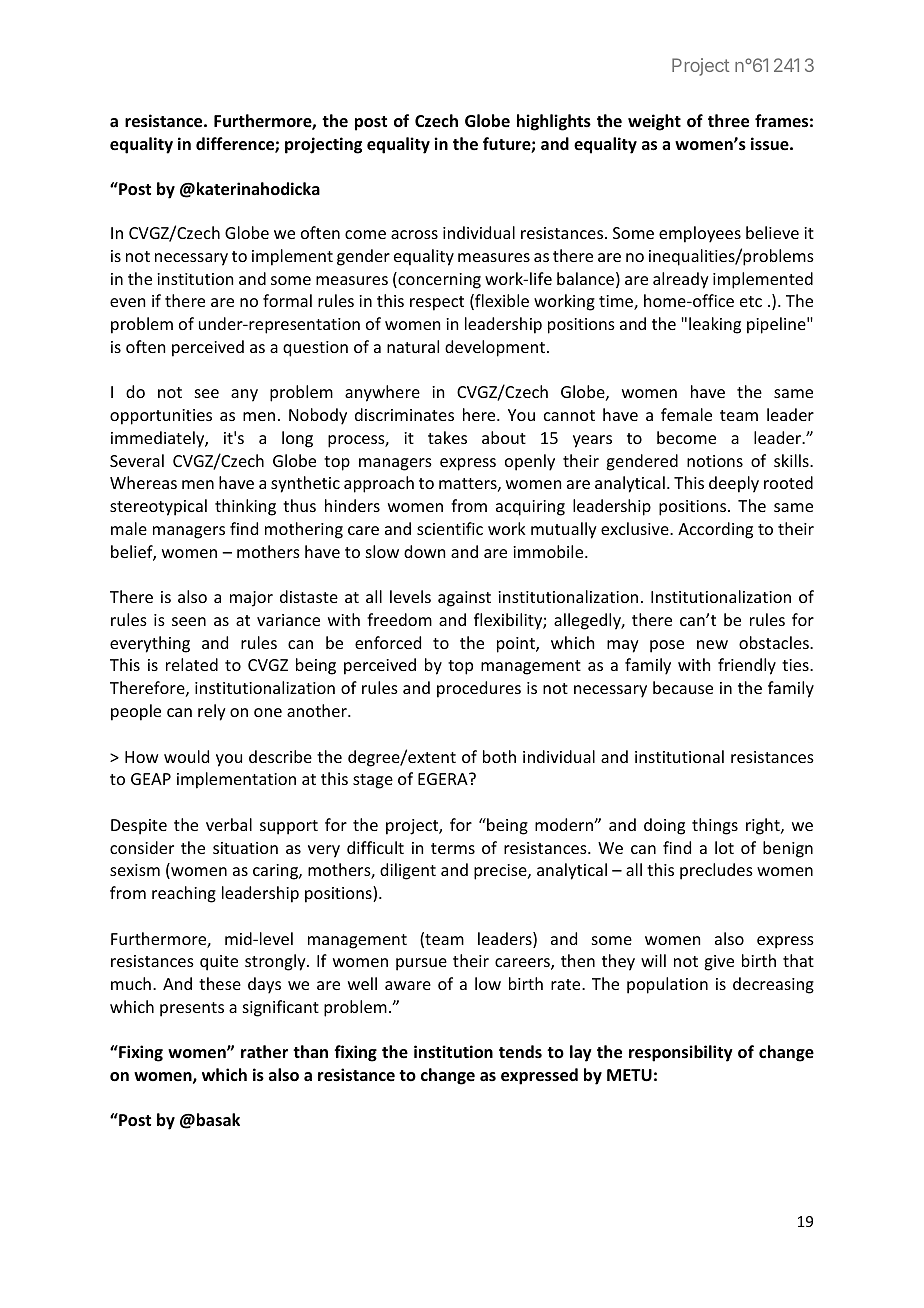  What do you see at coordinates (715, 826) in the image?
I see `things` at bounding box center [715, 826].
